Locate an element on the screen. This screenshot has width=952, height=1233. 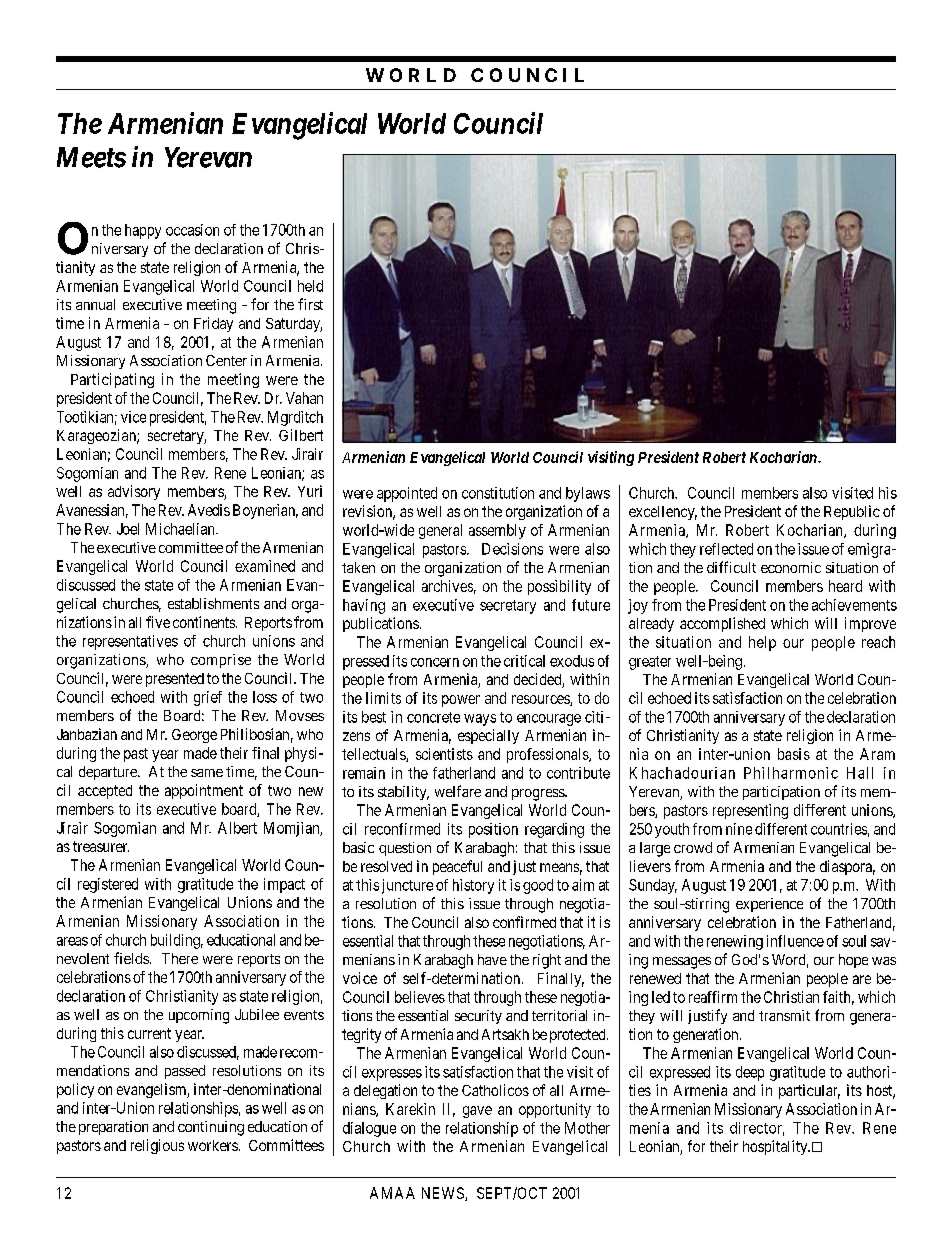
gave is located at coordinates (477, 1112).
